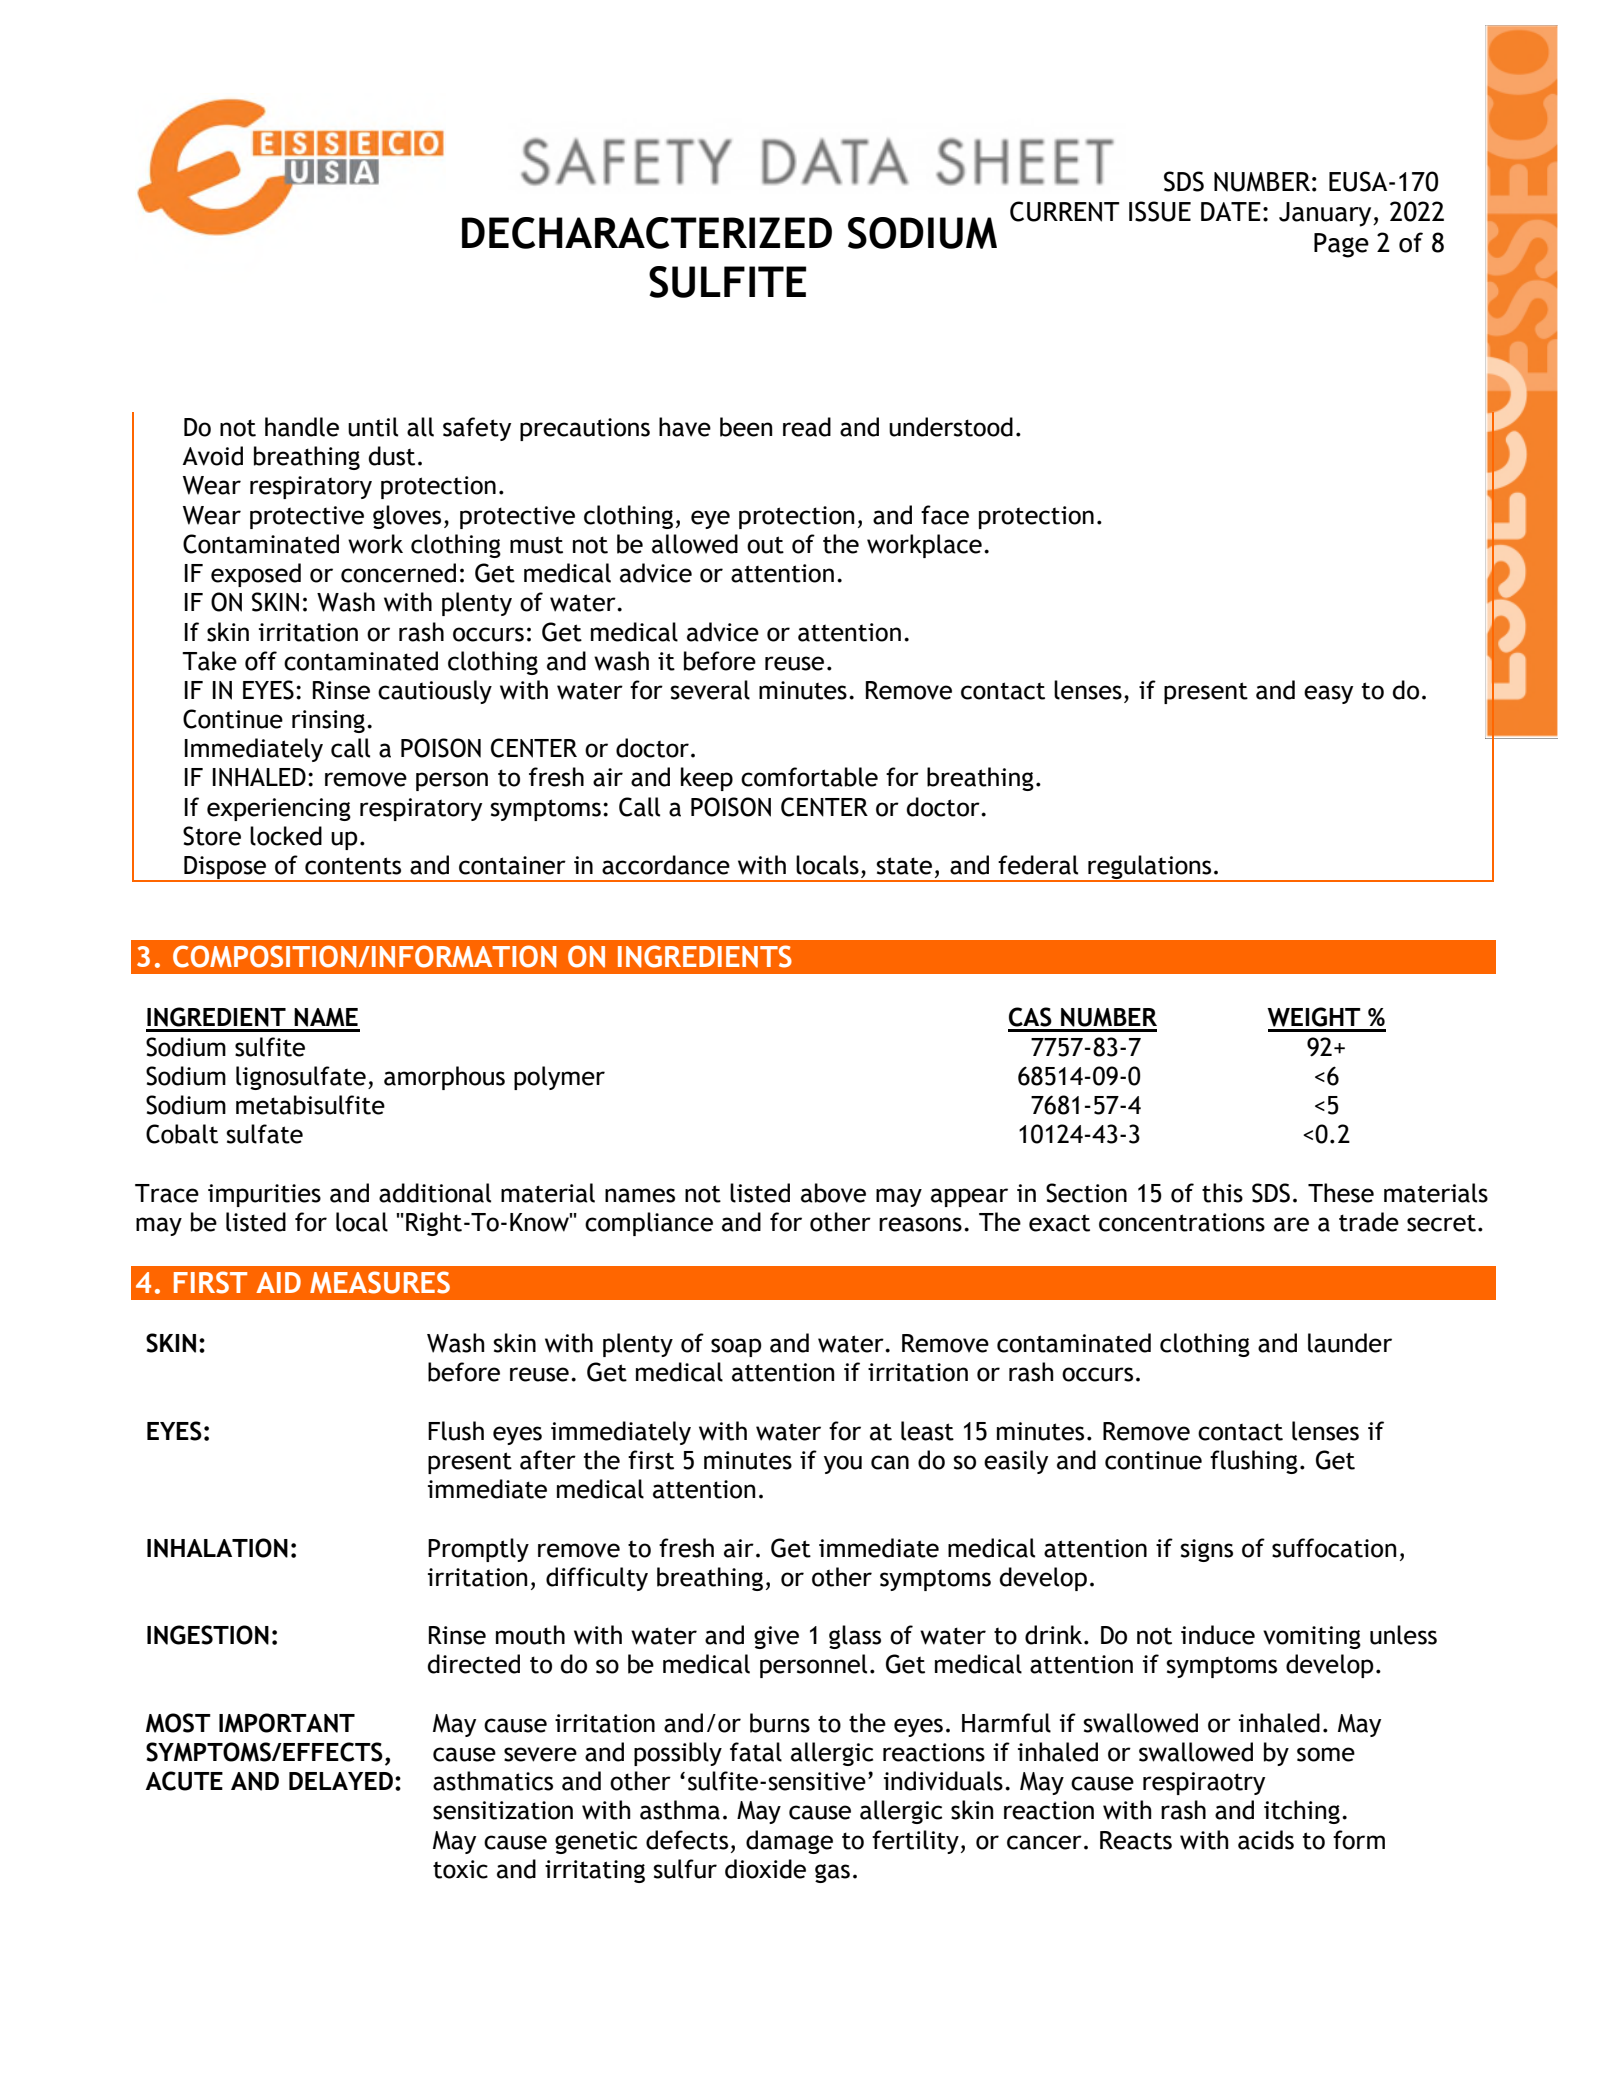  Describe the element at coordinates (444, 1078) in the screenshot. I see `amorphous` at that location.
